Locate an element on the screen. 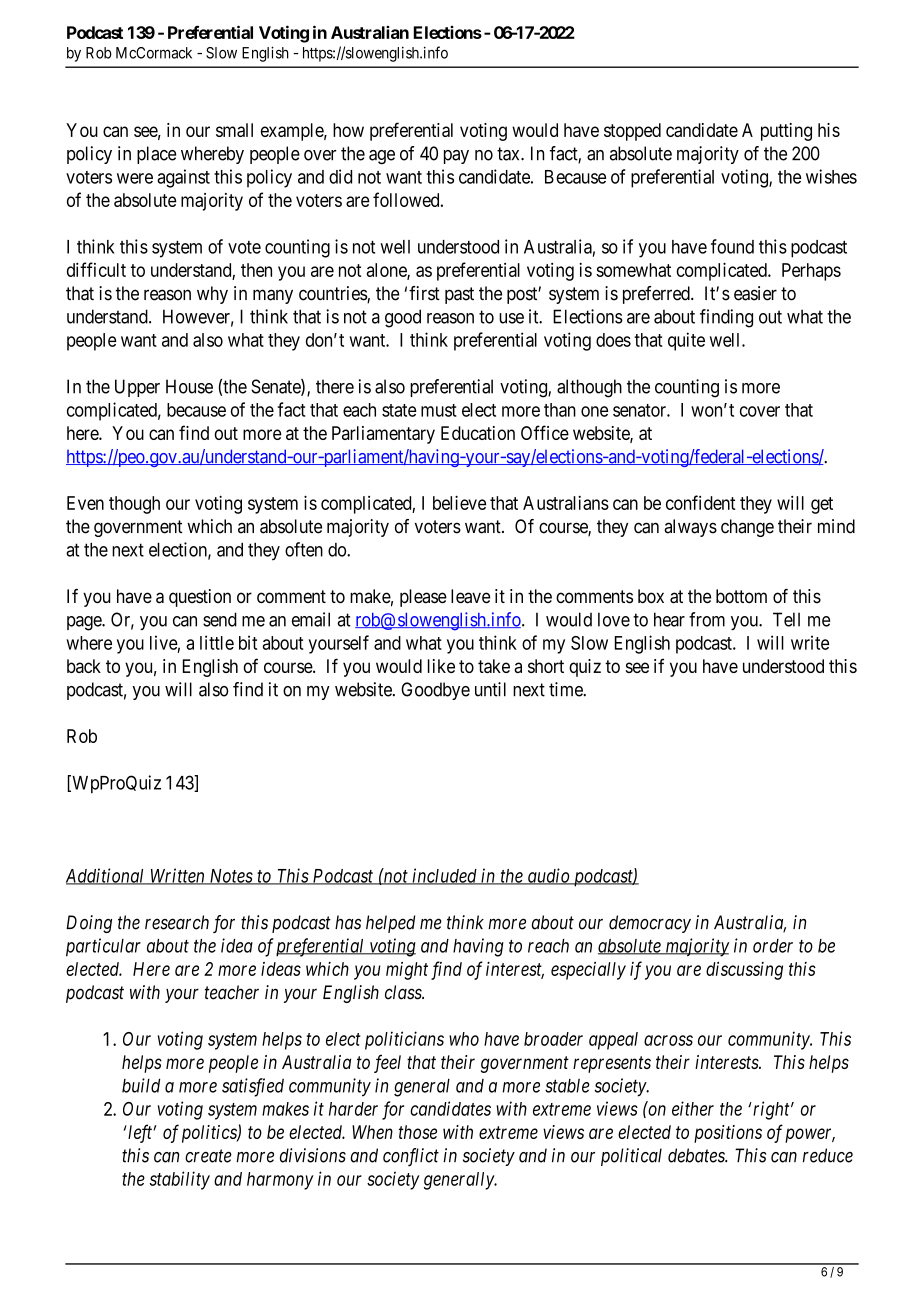  confident is located at coordinates (701, 502).
